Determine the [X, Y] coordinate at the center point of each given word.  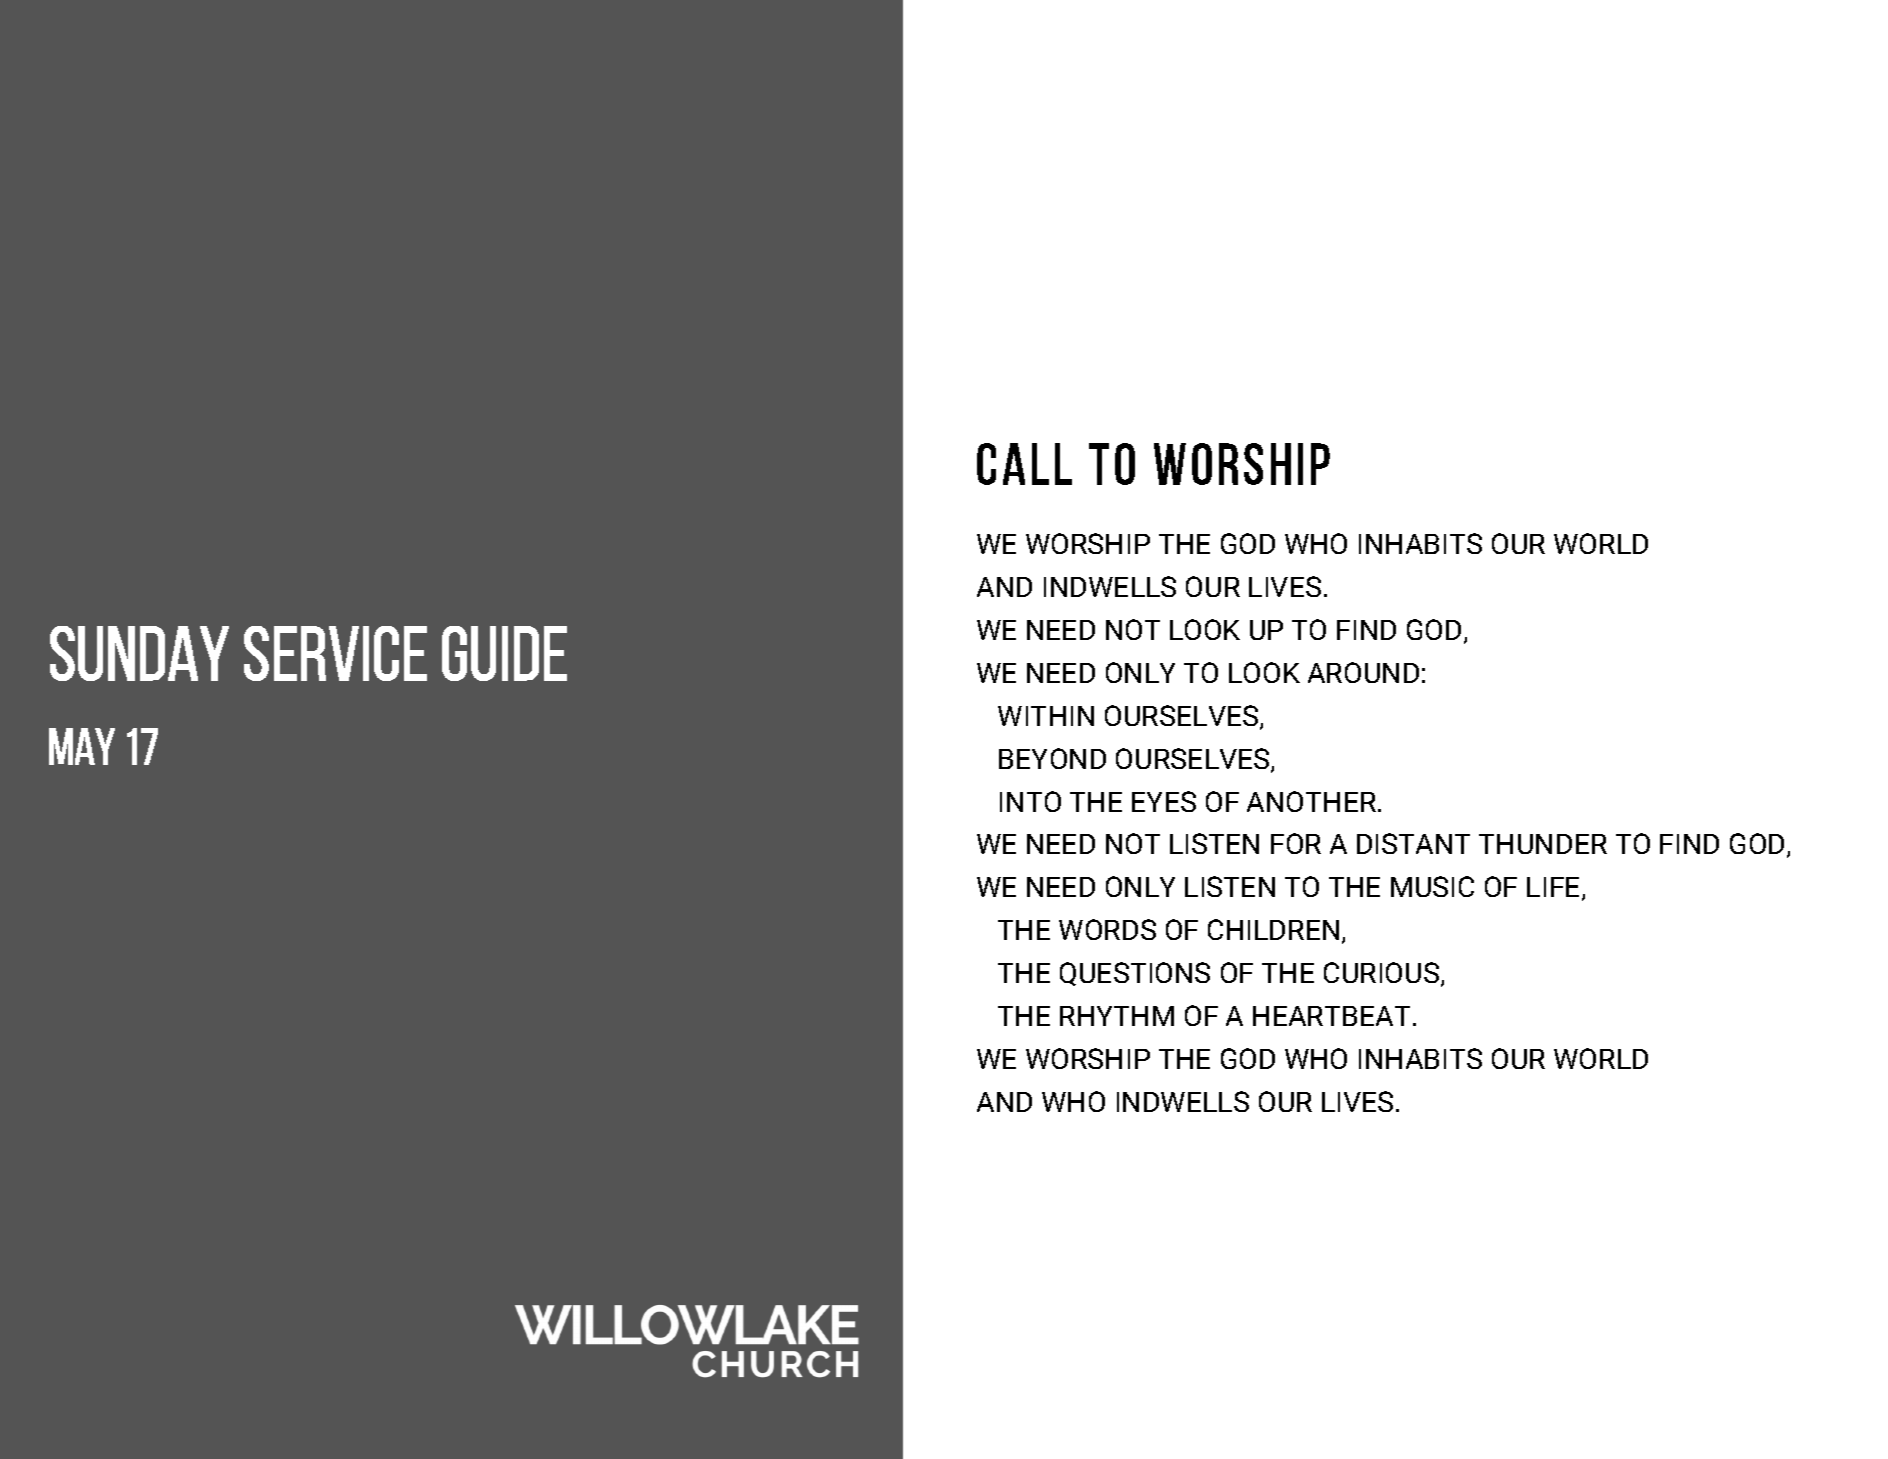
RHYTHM [1117, 1016]
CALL [1024, 464]
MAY [82, 746]
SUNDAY [139, 653]
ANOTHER [1313, 801]
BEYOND [1052, 758]
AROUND [1363, 672]
